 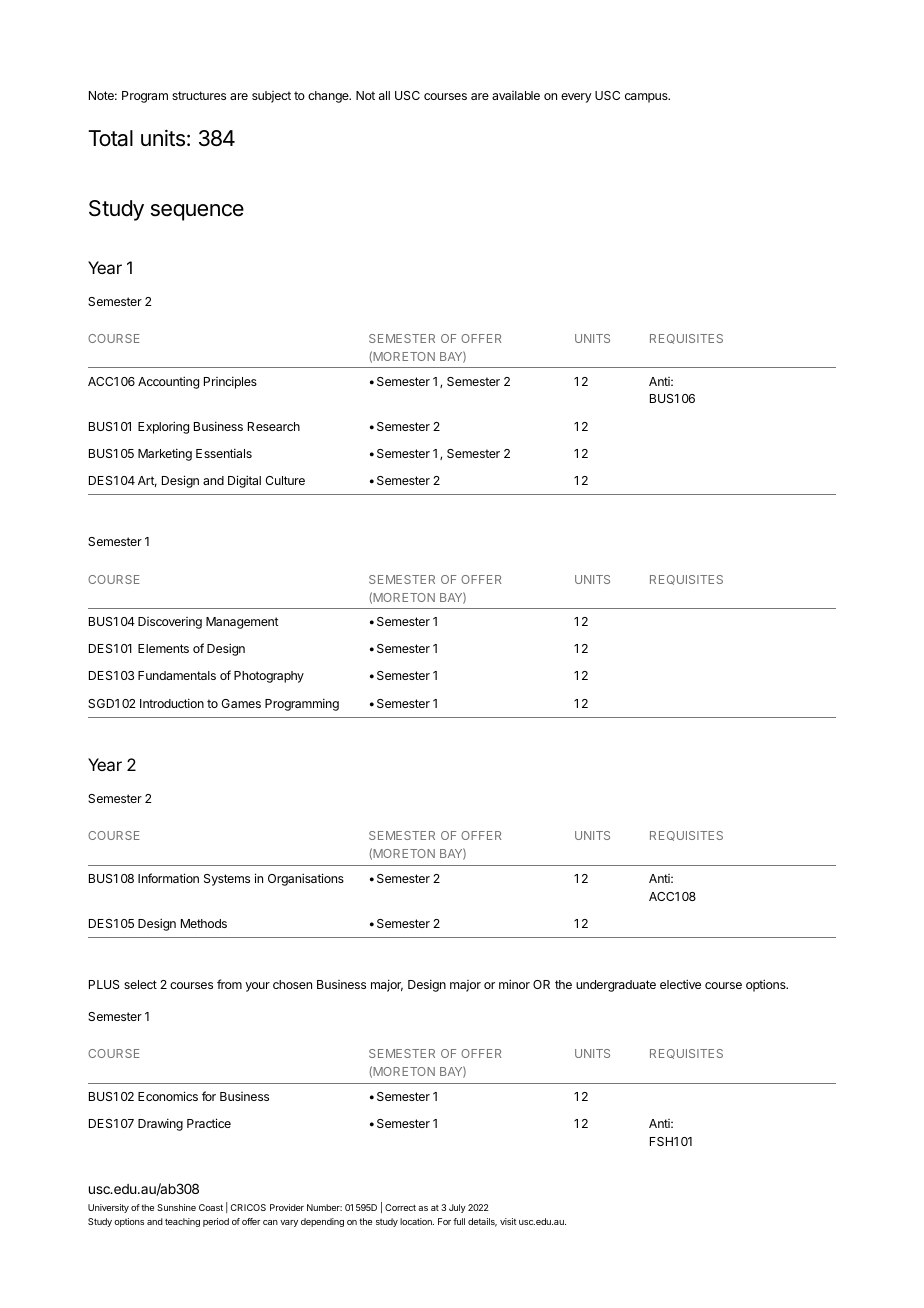 What do you see at coordinates (400, 1207) in the screenshot?
I see `Correct` at bounding box center [400, 1207].
